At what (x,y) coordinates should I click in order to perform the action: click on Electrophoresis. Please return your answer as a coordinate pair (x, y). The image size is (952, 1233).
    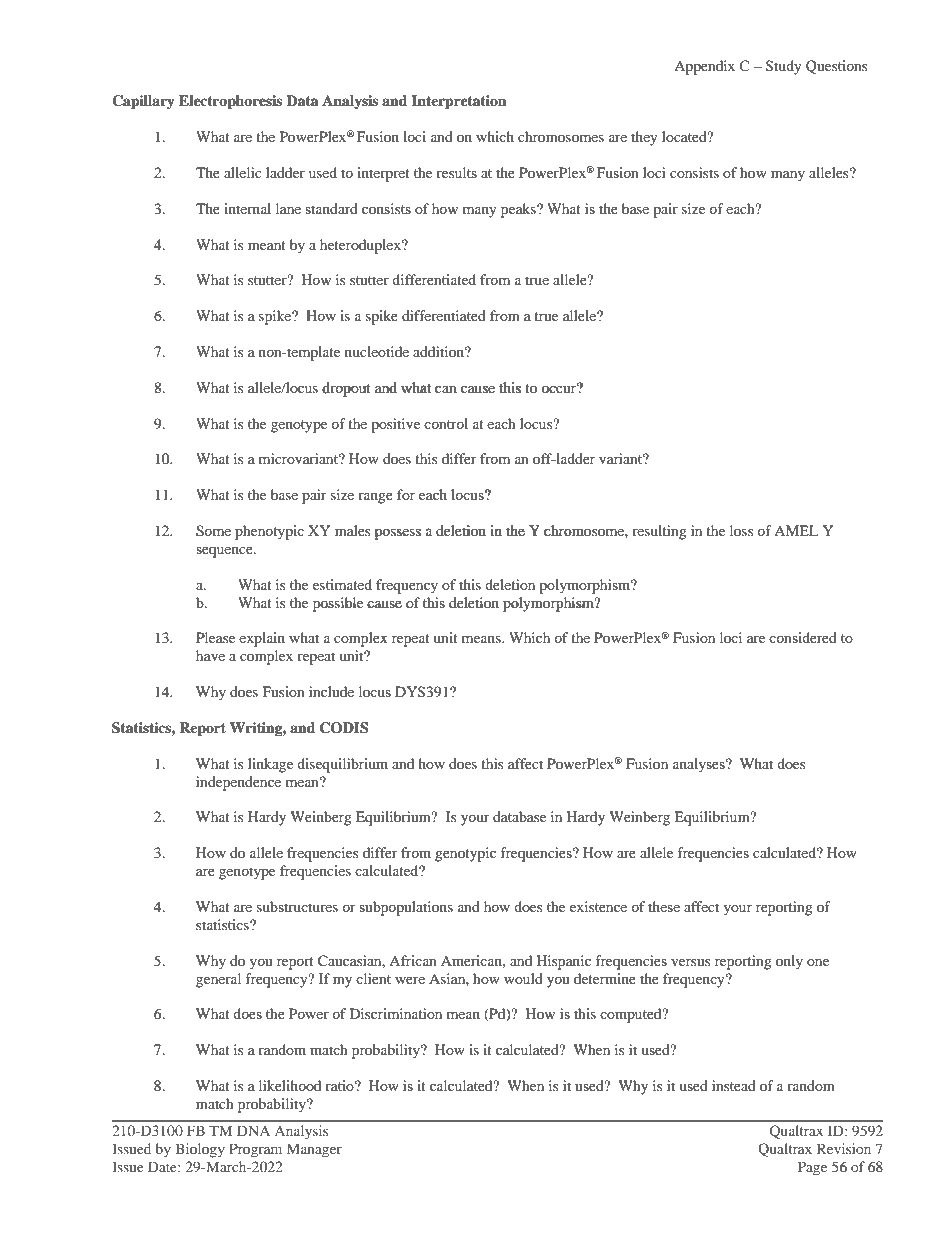
    Looking at the image, I should click on (230, 102).
